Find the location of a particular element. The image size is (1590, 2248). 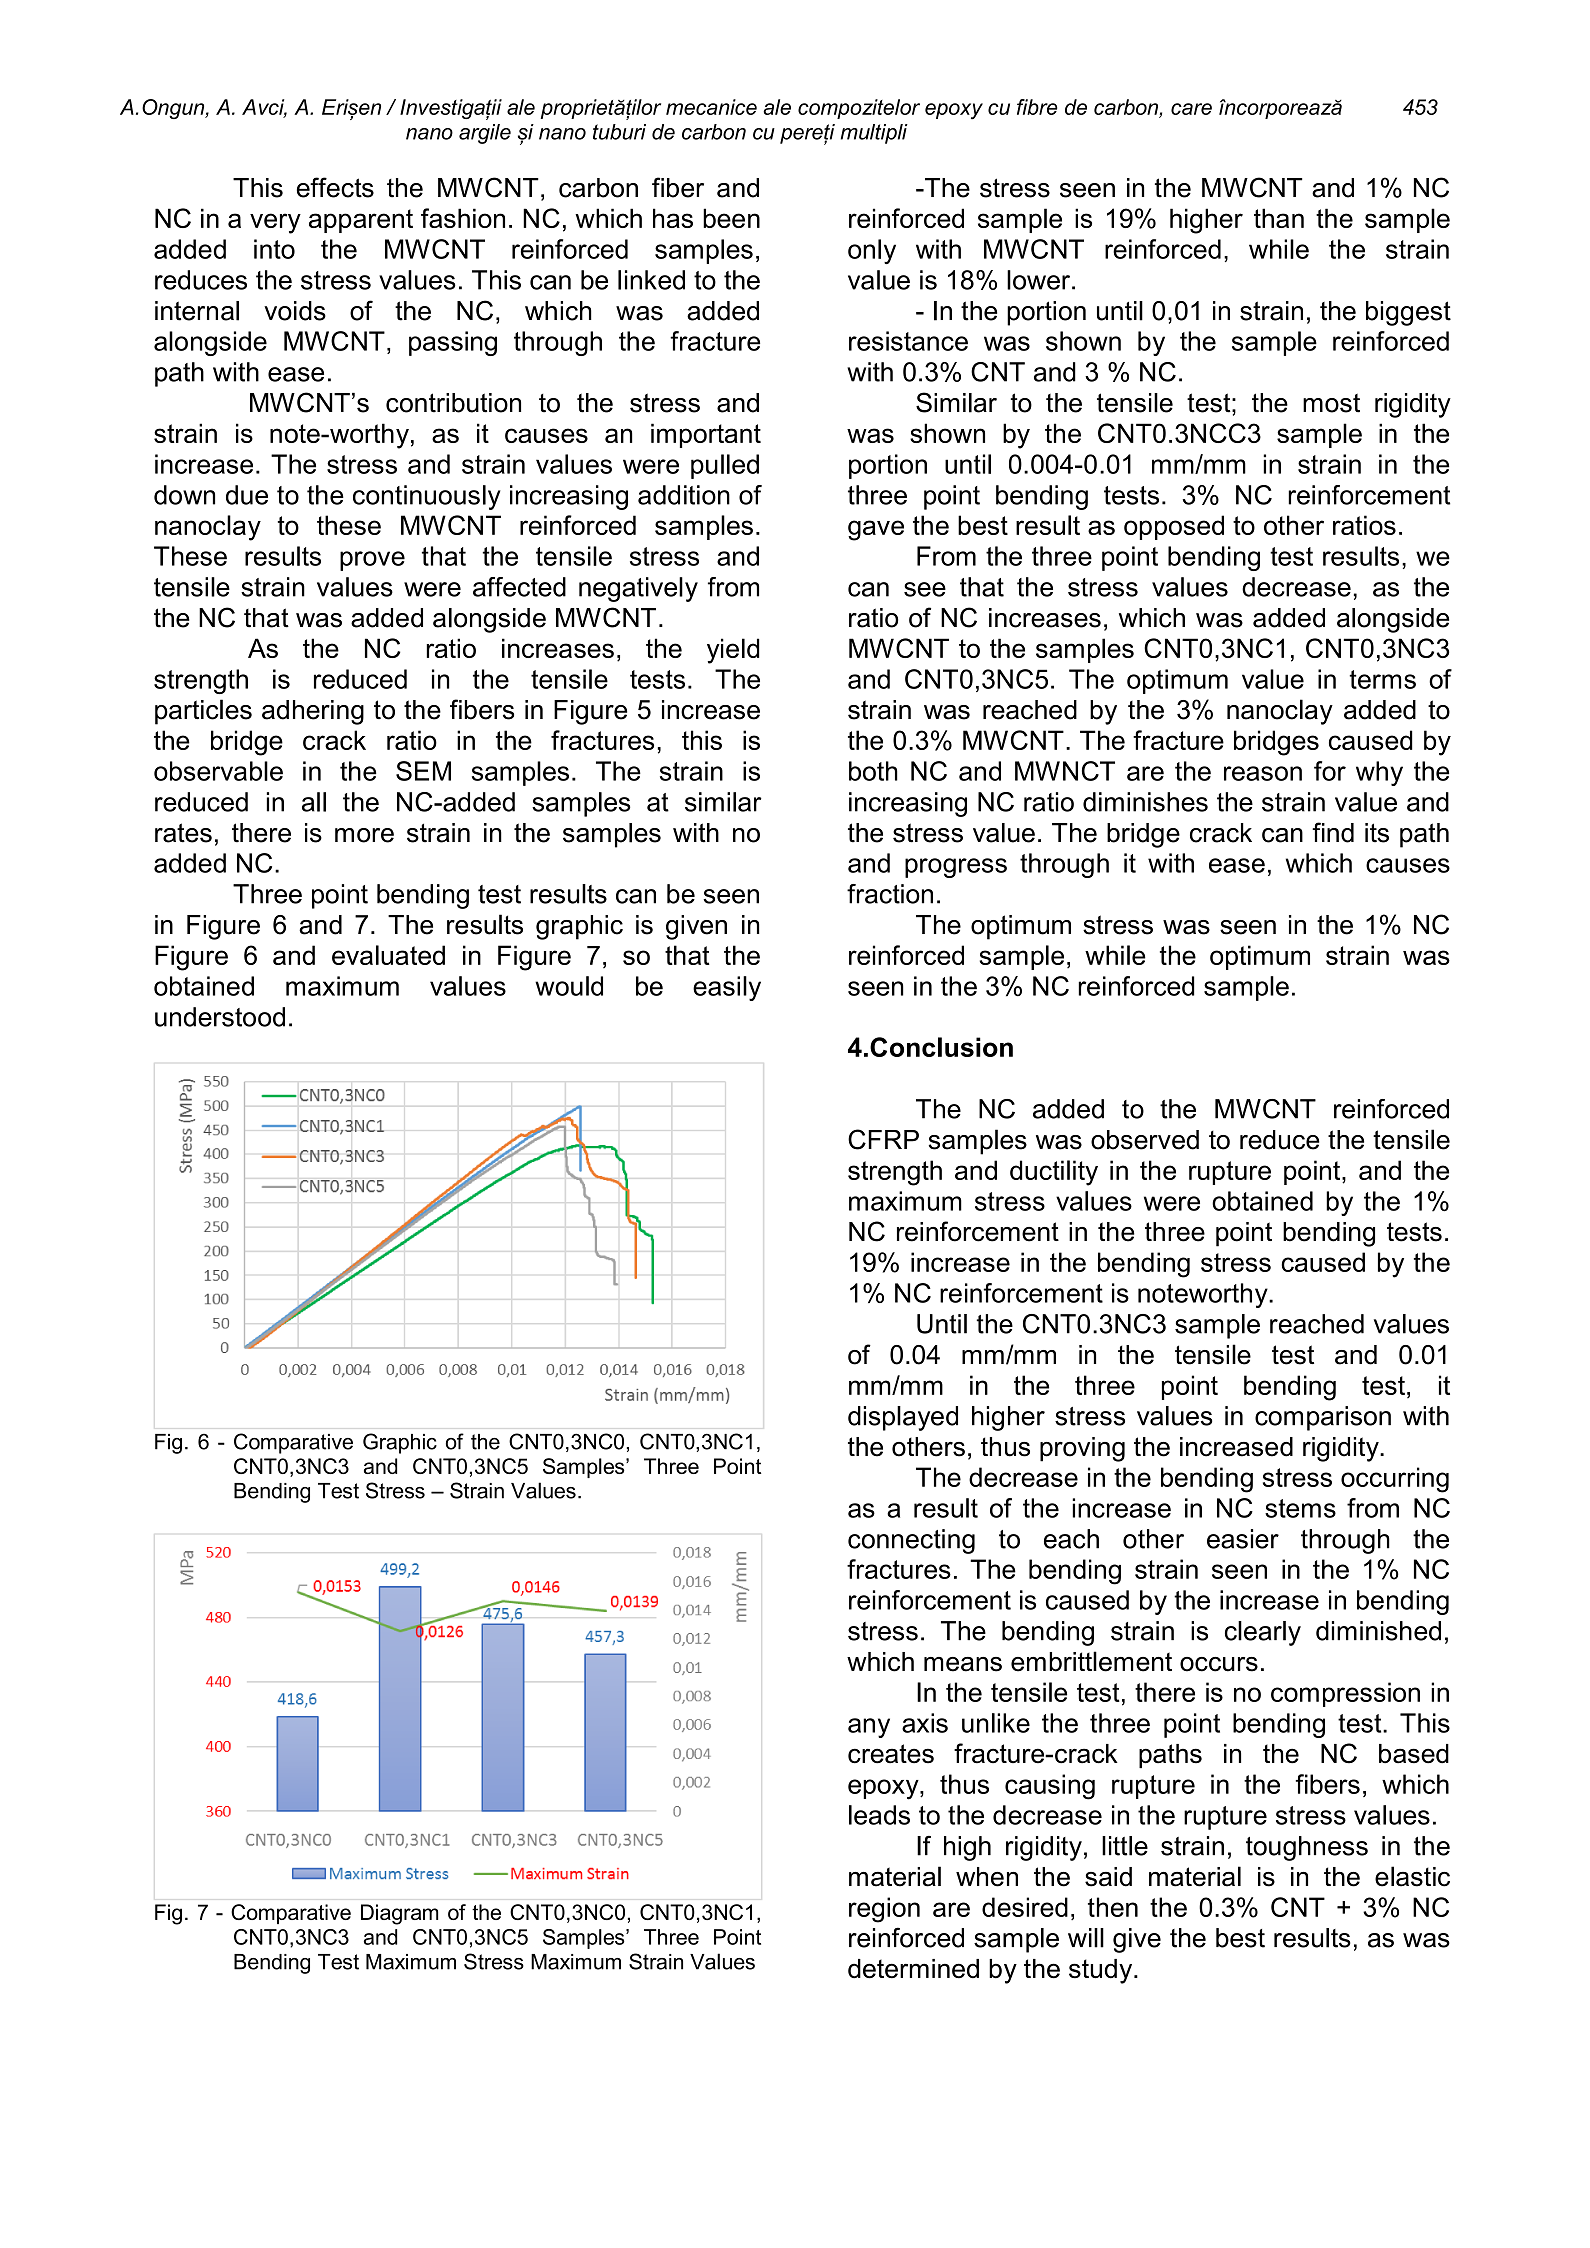

observed is located at coordinates (1145, 1140).
